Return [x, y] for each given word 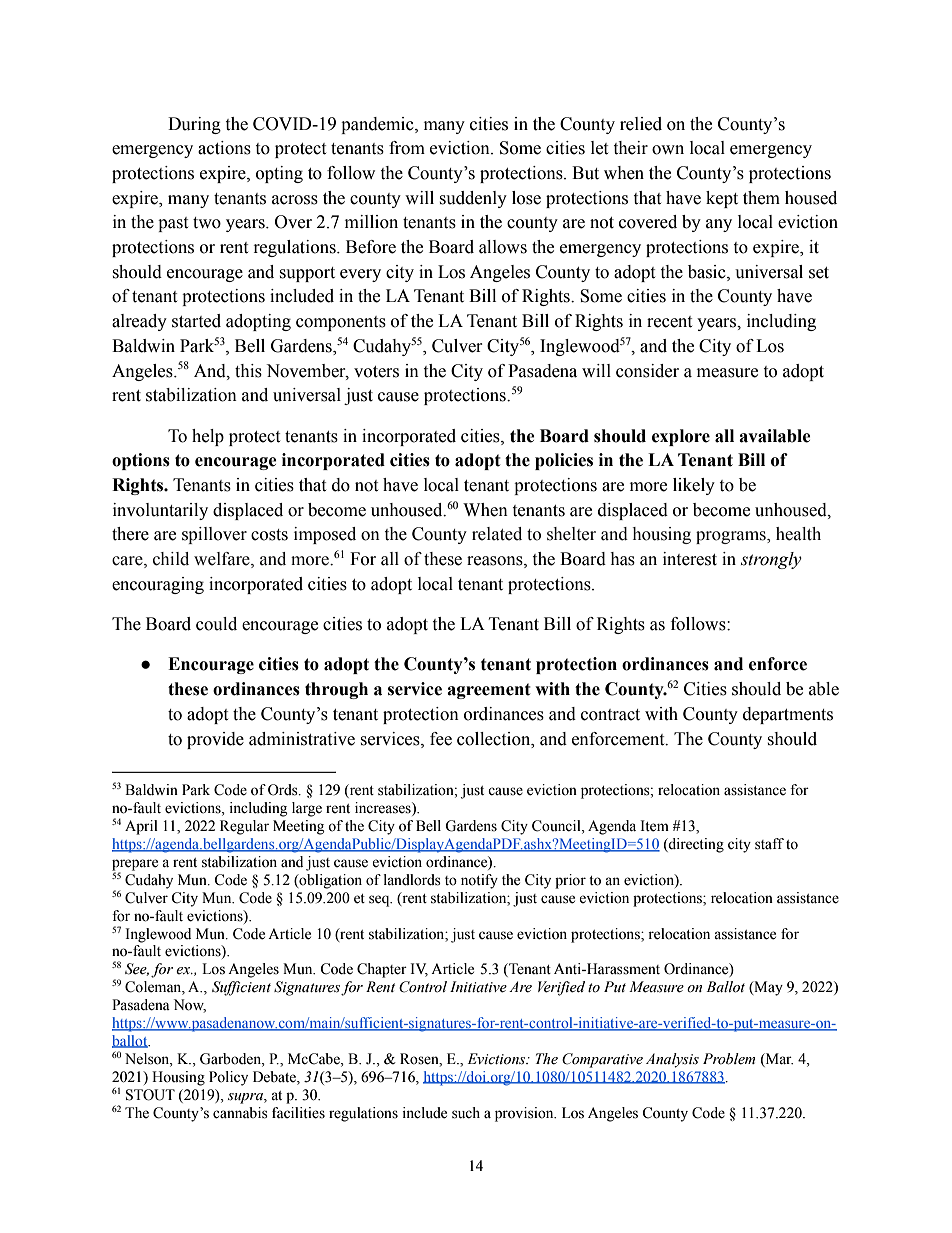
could [216, 624]
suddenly [473, 199]
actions [224, 148]
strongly [771, 560]
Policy [228, 1078]
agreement [489, 691]
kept [722, 199]
